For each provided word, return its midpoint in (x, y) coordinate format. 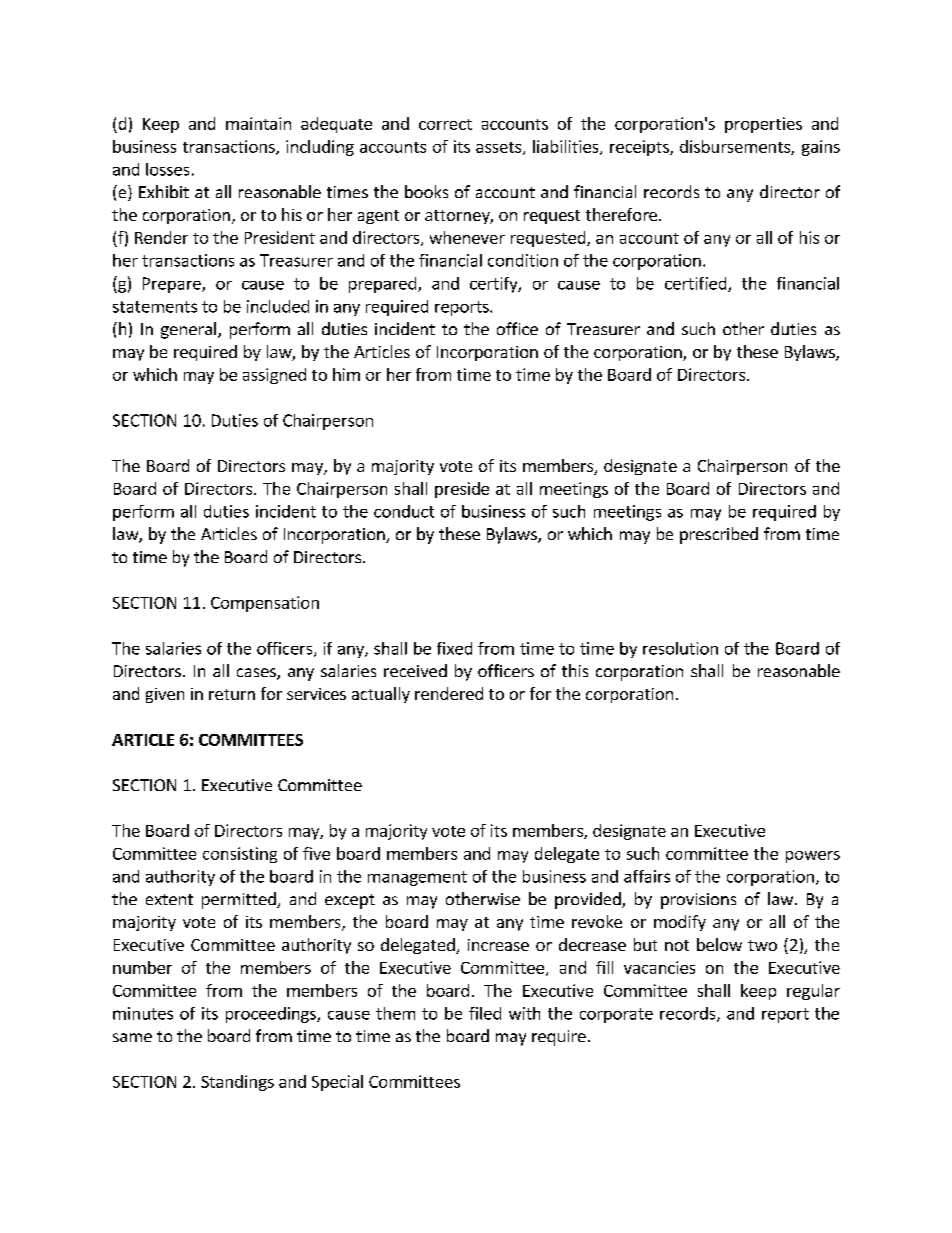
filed (485, 1013)
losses (167, 169)
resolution (680, 648)
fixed (454, 648)
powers (813, 857)
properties (763, 125)
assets (500, 148)
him (346, 374)
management (417, 878)
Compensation (265, 604)
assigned (274, 376)
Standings (237, 1083)
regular (813, 992)
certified (697, 284)
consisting (240, 855)
